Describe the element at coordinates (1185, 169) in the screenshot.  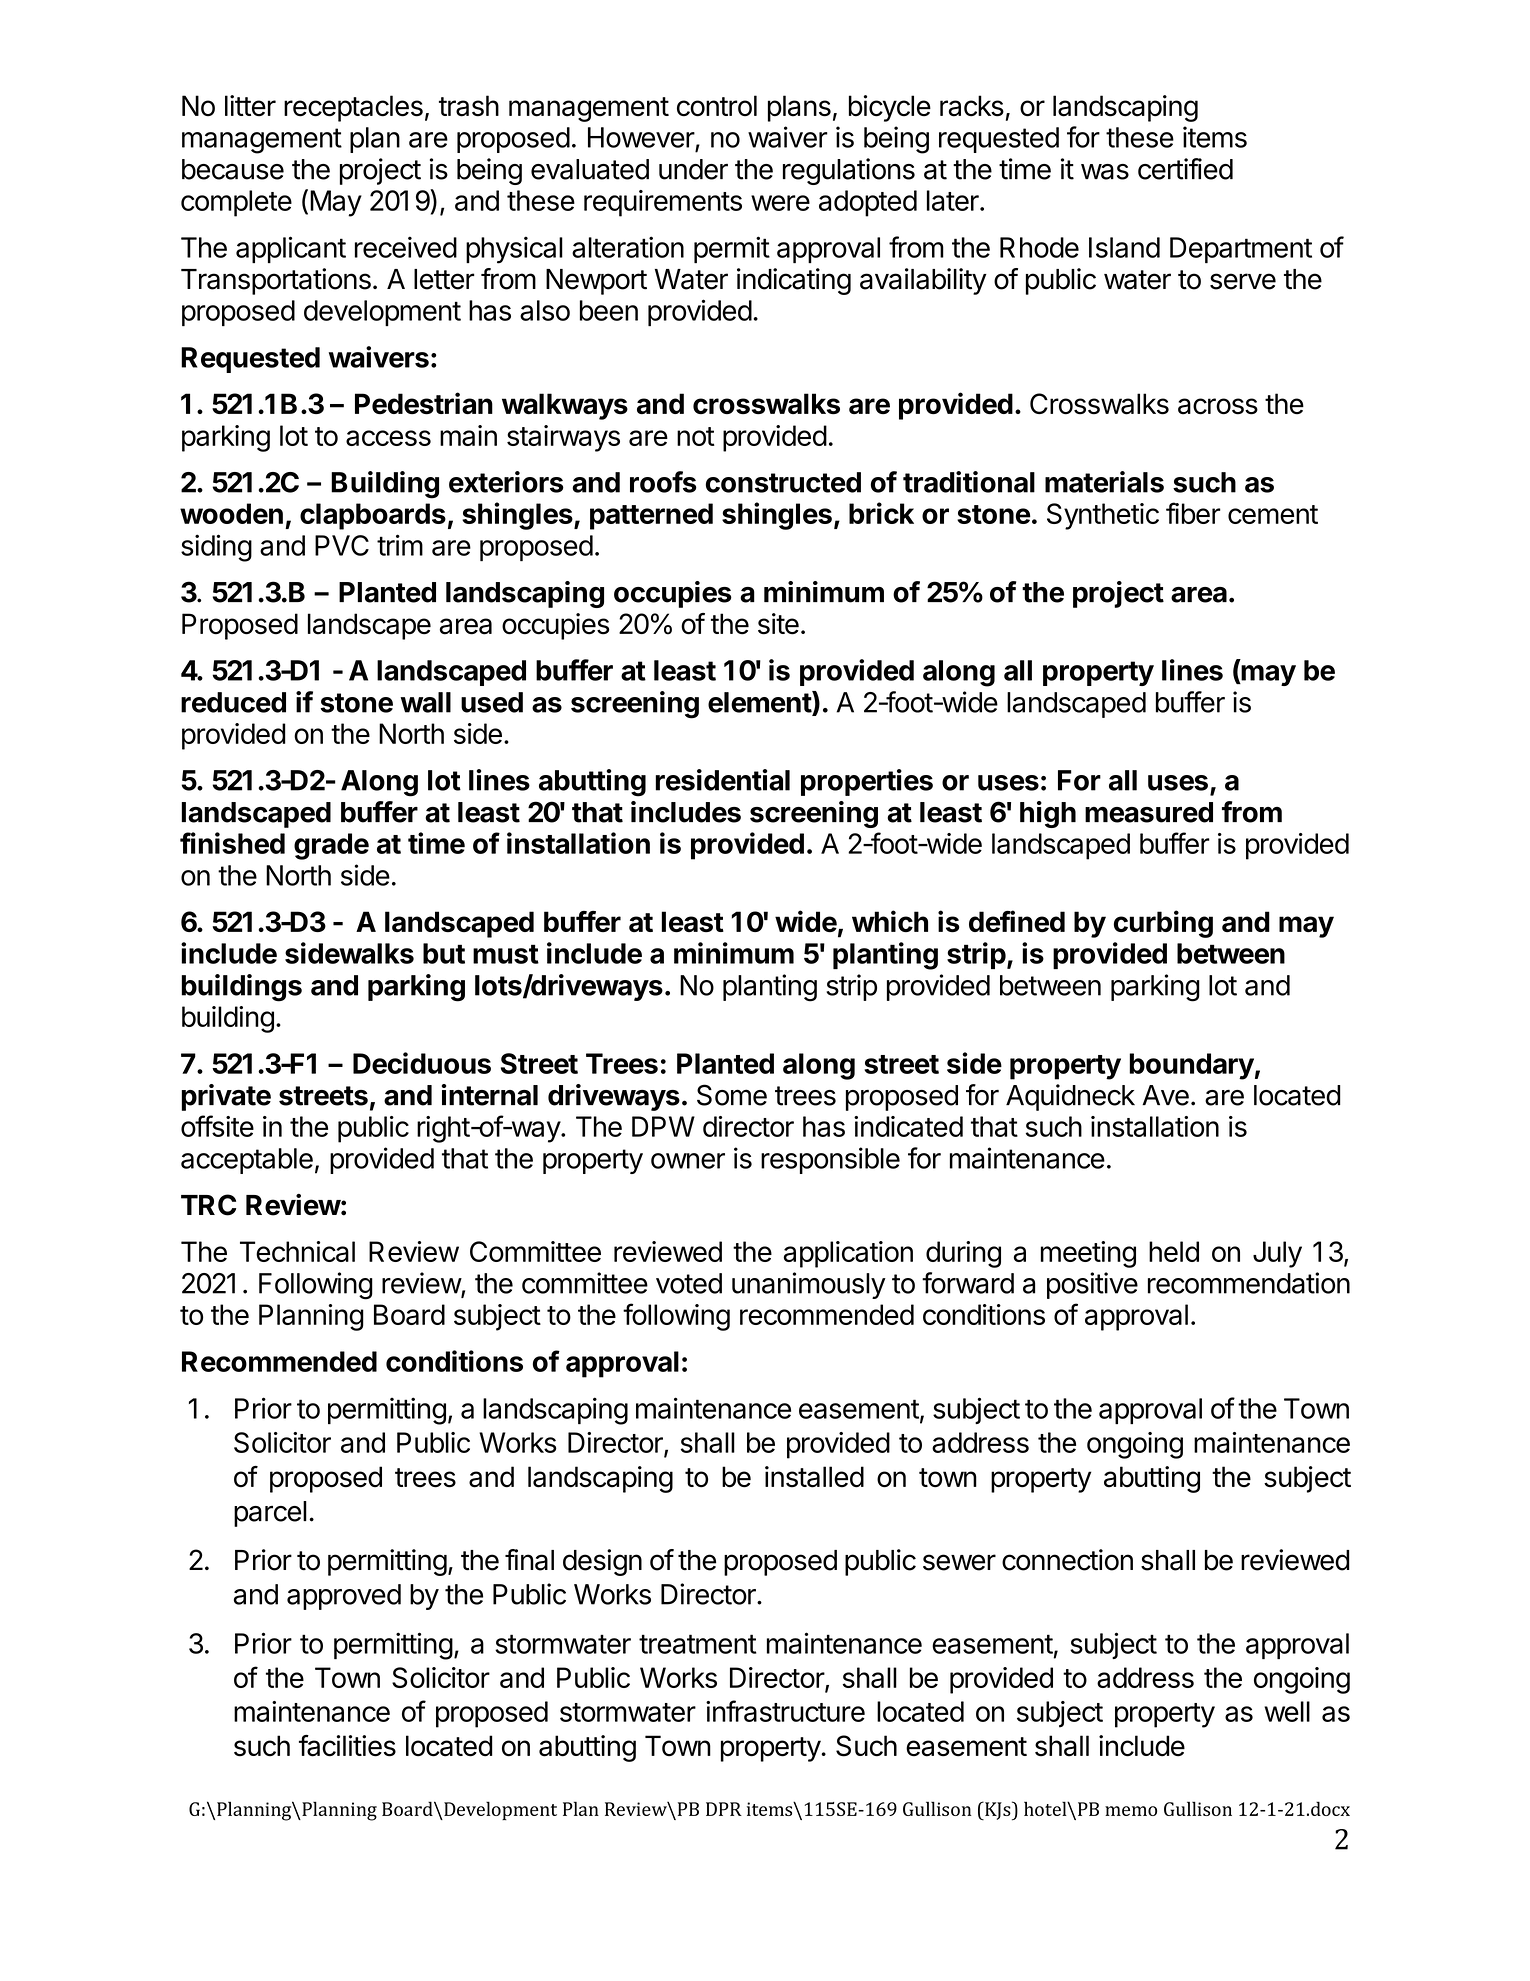
I see `certified` at that location.
